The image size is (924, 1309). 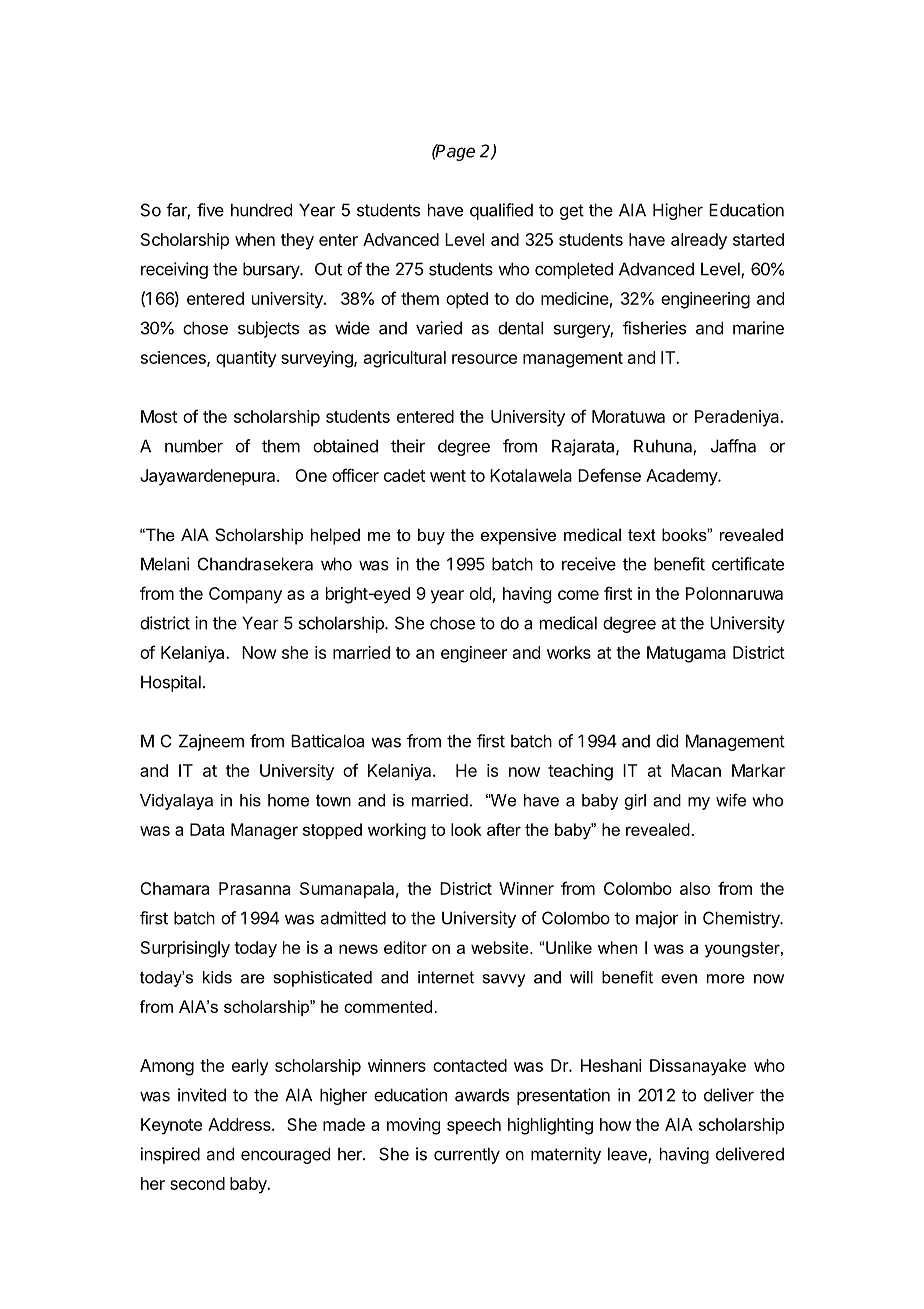 I want to click on look, so click(x=466, y=829).
